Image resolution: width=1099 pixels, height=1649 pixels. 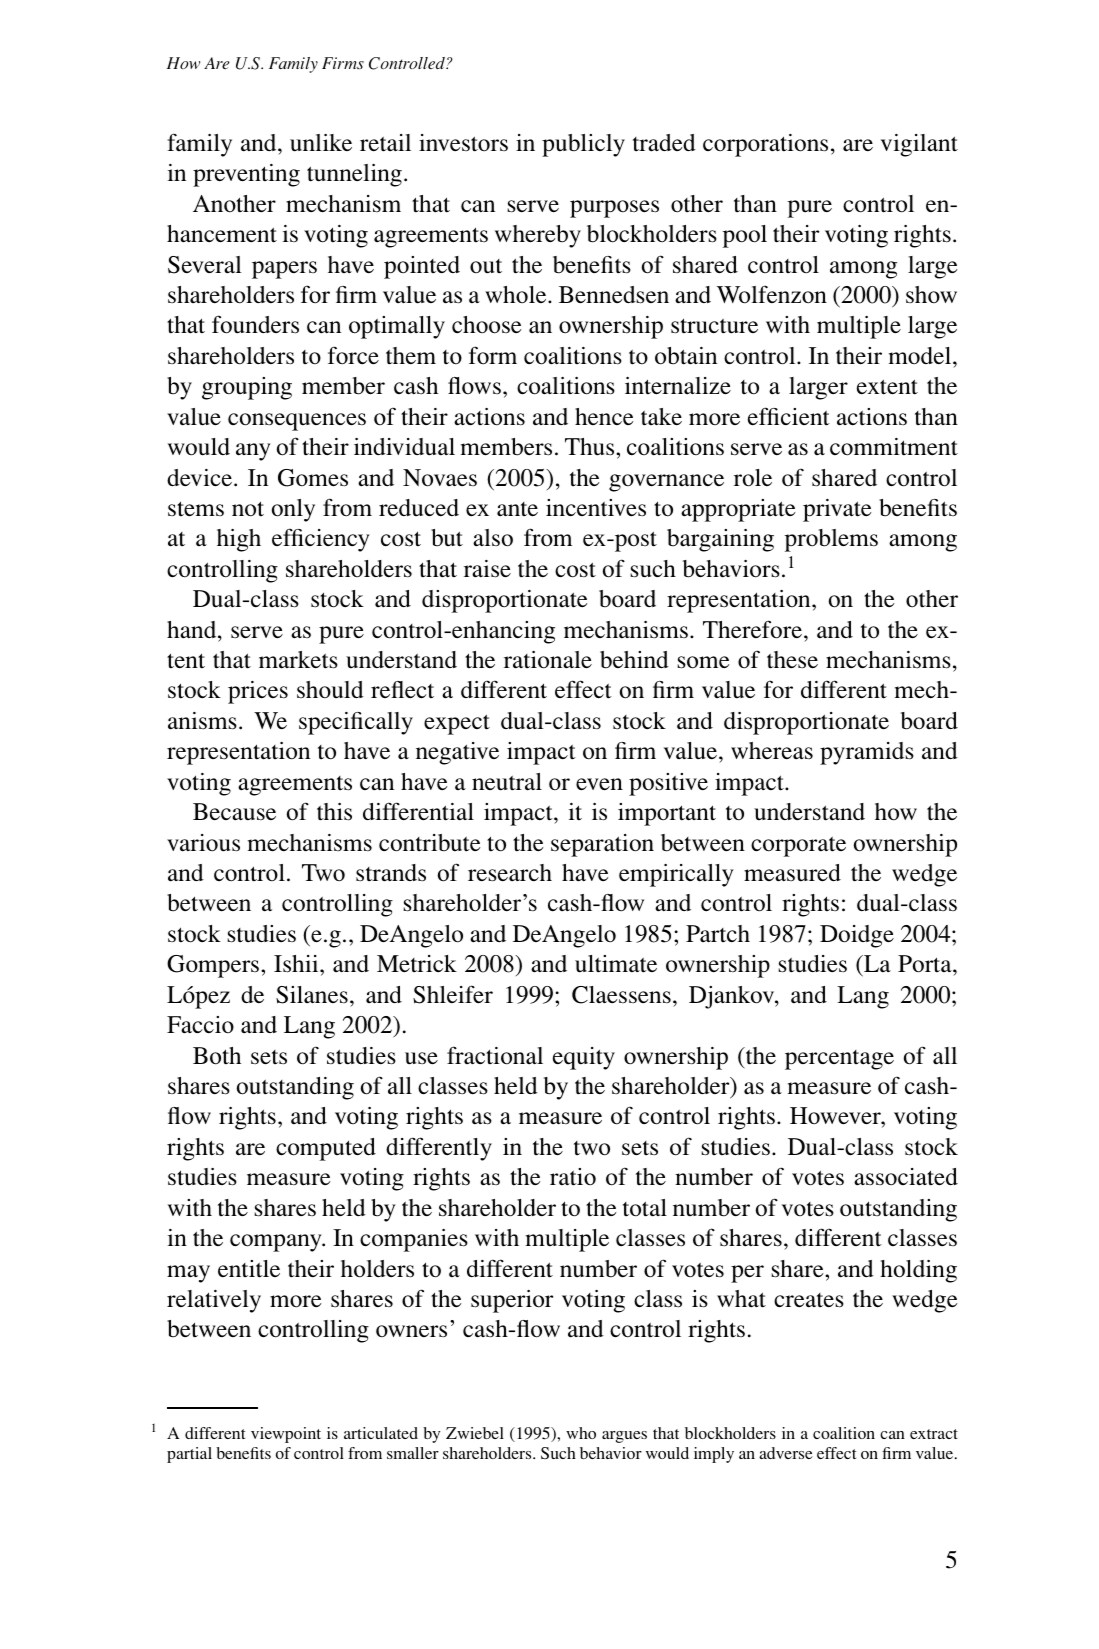 What do you see at coordinates (634, 660) in the screenshot?
I see `behind` at bounding box center [634, 660].
